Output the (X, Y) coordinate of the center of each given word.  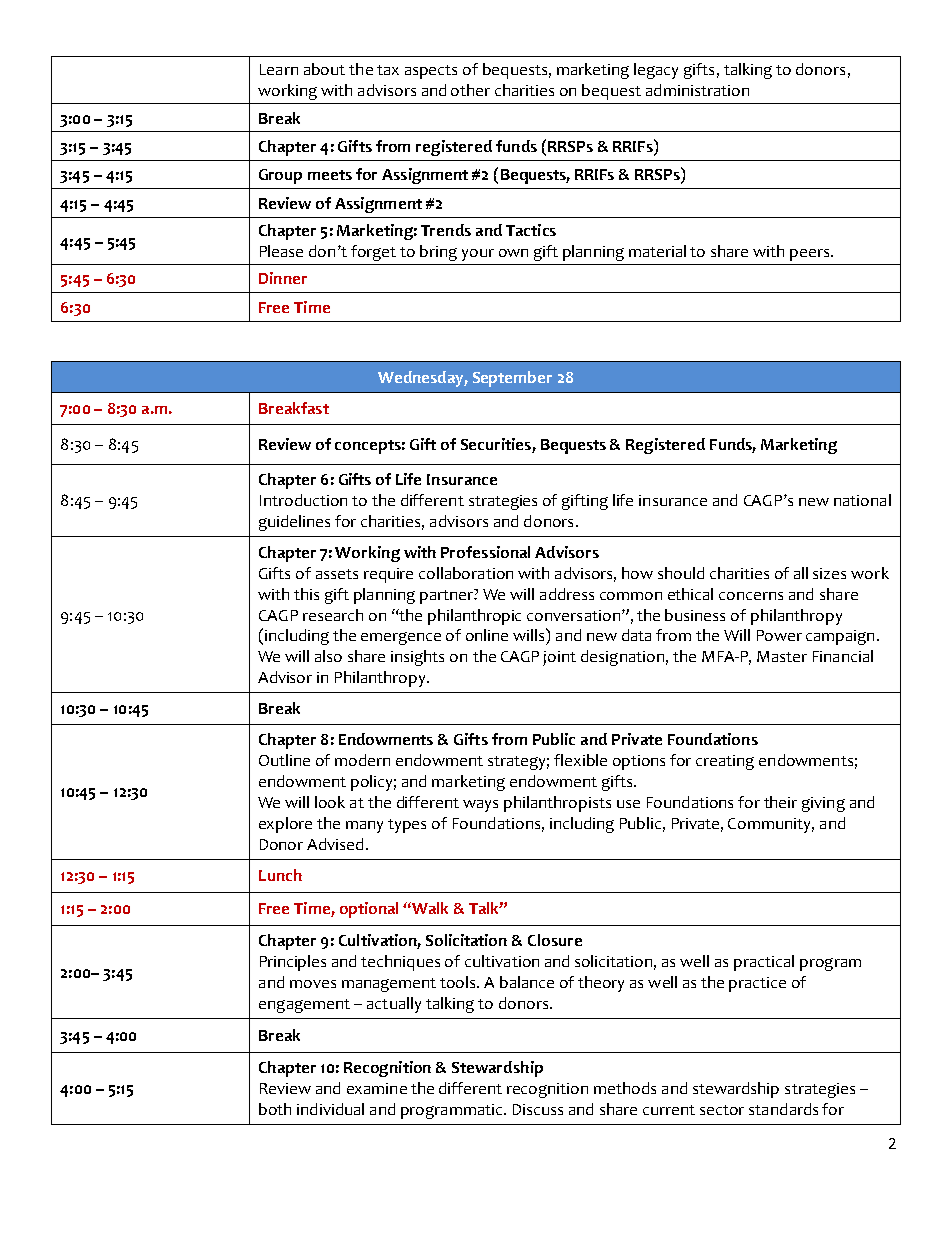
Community (771, 825)
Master (782, 656)
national (862, 500)
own (513, 253)
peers (811, 255)
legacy (656, 71)
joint (559, 658)
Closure (555, 940)
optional (369, 910)
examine (377, 1088)
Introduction (303, 500)
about (324, 69)
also (328, 656)
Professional (485, 552)
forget (373, 253)
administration (697, 90)
